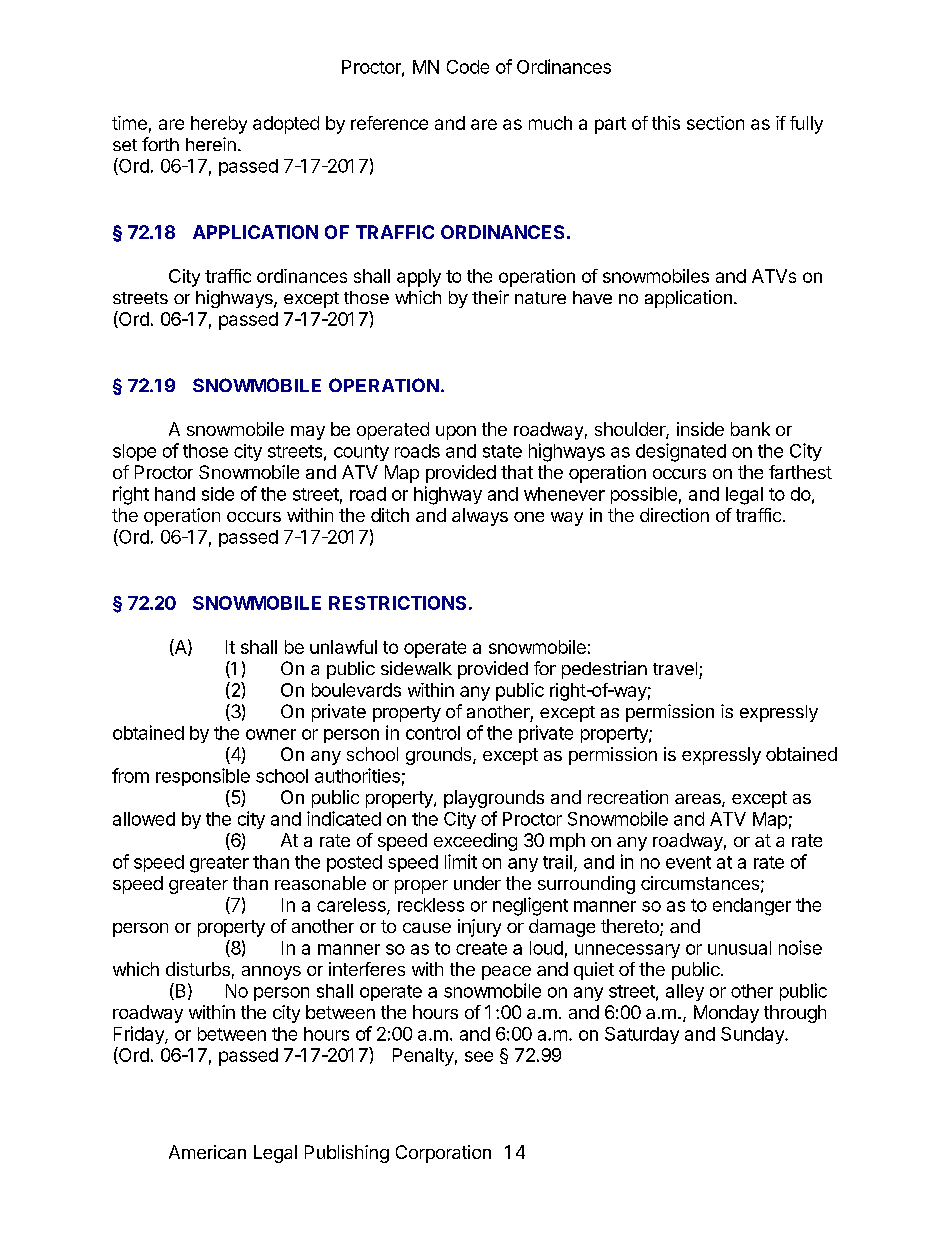 The height and width of the document is (1233, 952). Describe the element at coordinates (674, 515) in the document. I see `direction` at that location.
